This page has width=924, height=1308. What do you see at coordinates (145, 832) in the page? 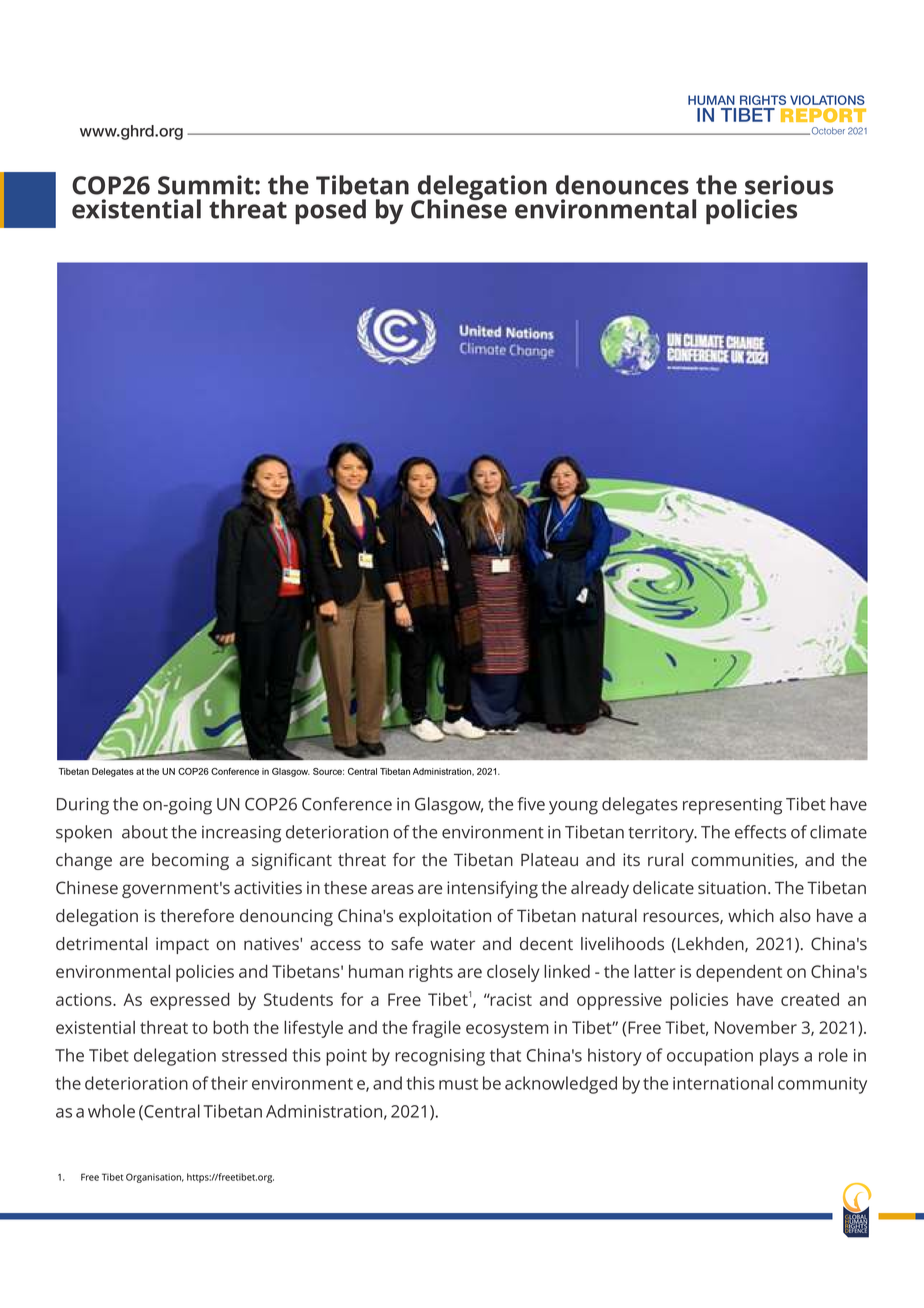
I see `about` at bounding box center [145, 832].
